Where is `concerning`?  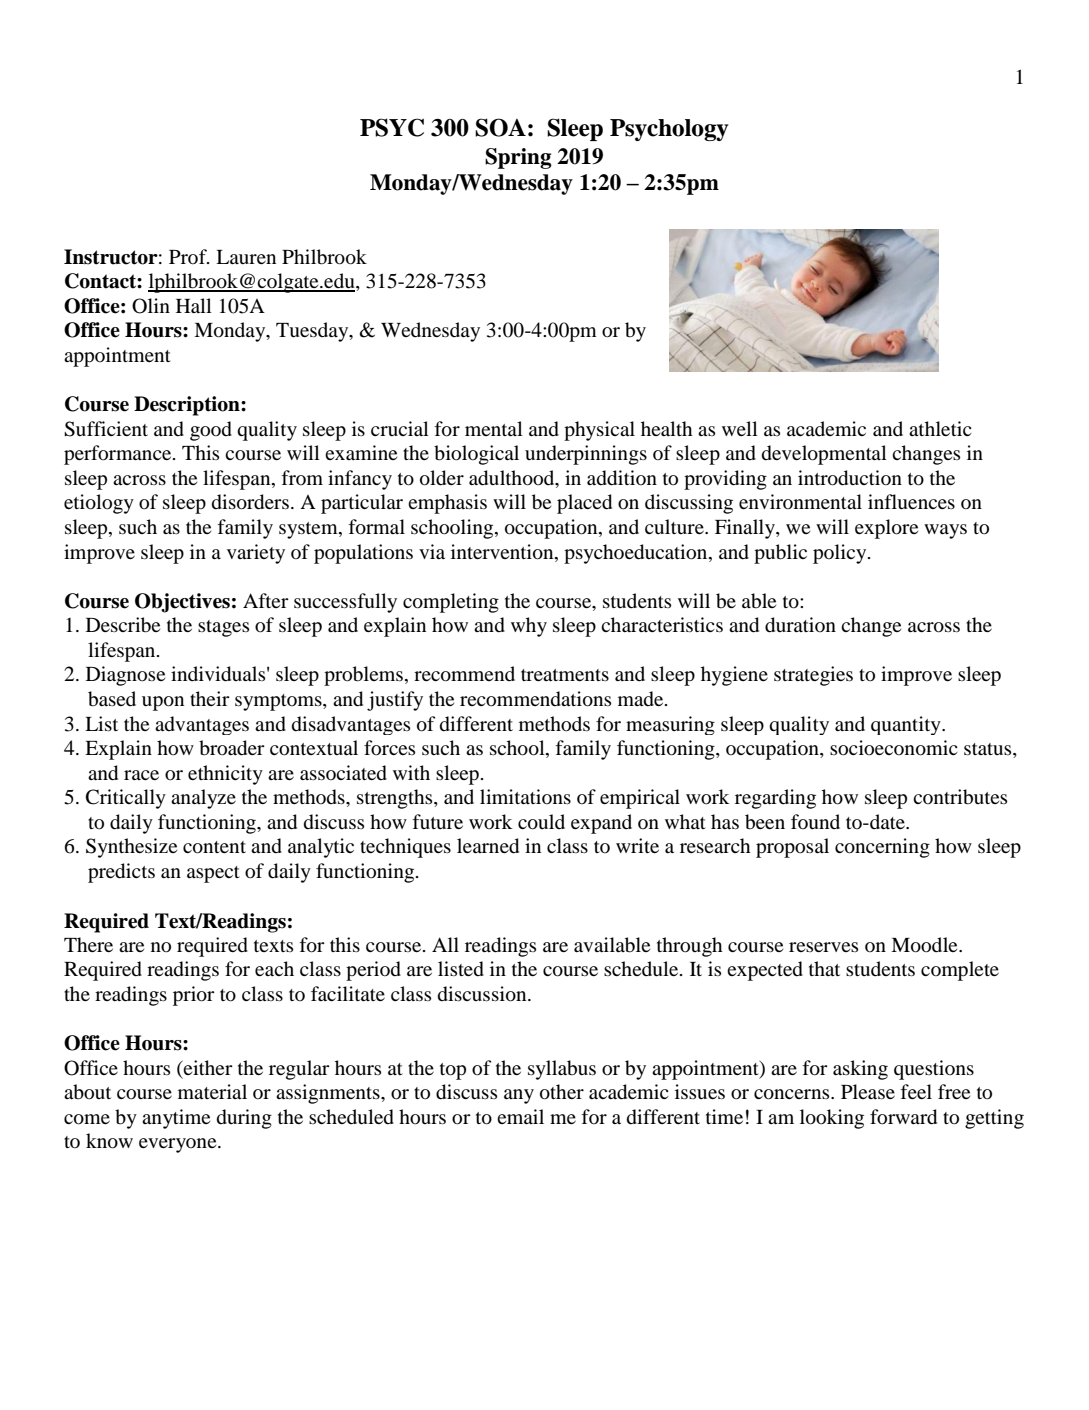
concerning is located at coordinates (882, 848).
